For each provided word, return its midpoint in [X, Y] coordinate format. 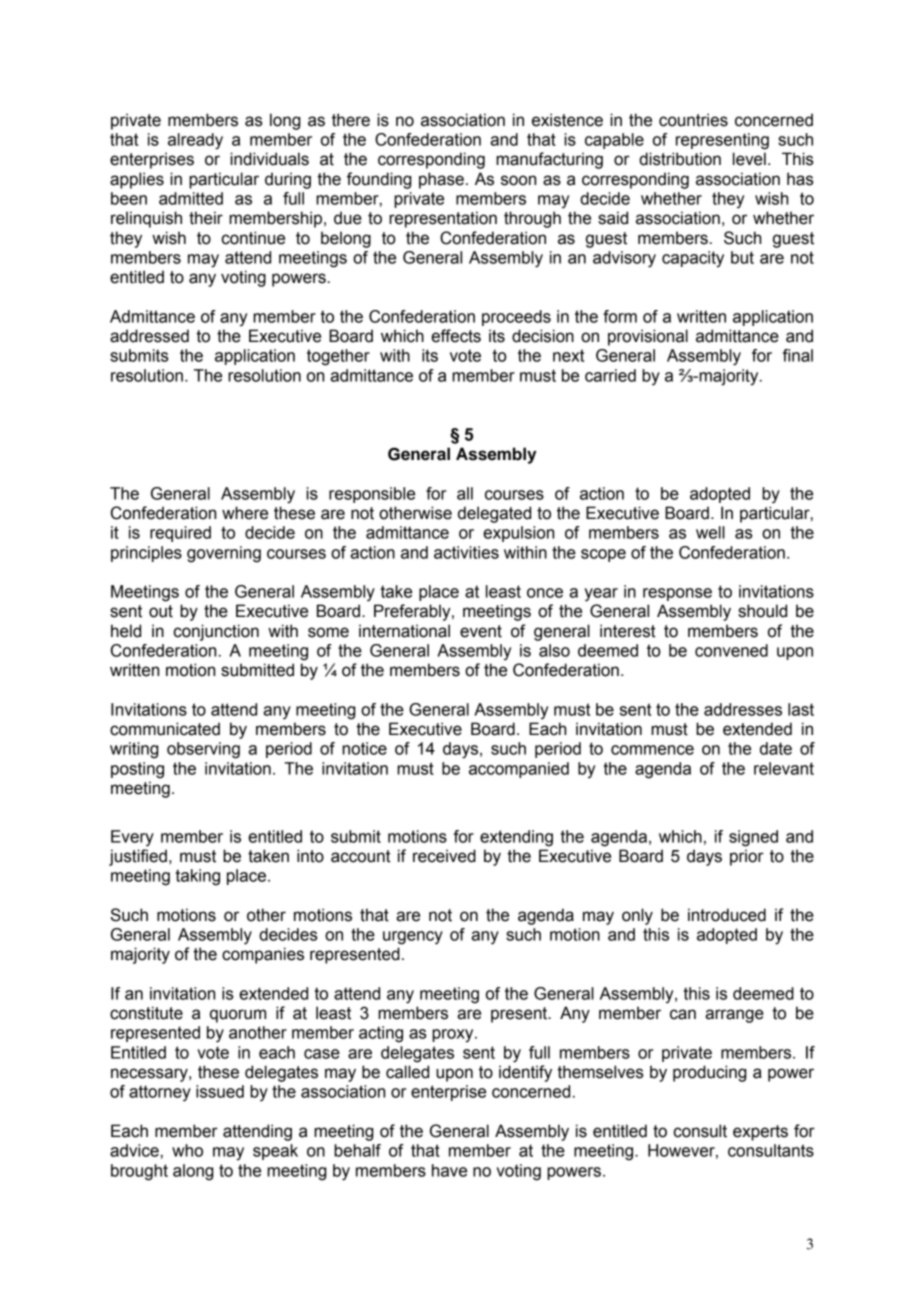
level [749, 159]
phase [441, 180]
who [187, 1150]
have [449, 1170]
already [195, 141]
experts [760, 1133]
